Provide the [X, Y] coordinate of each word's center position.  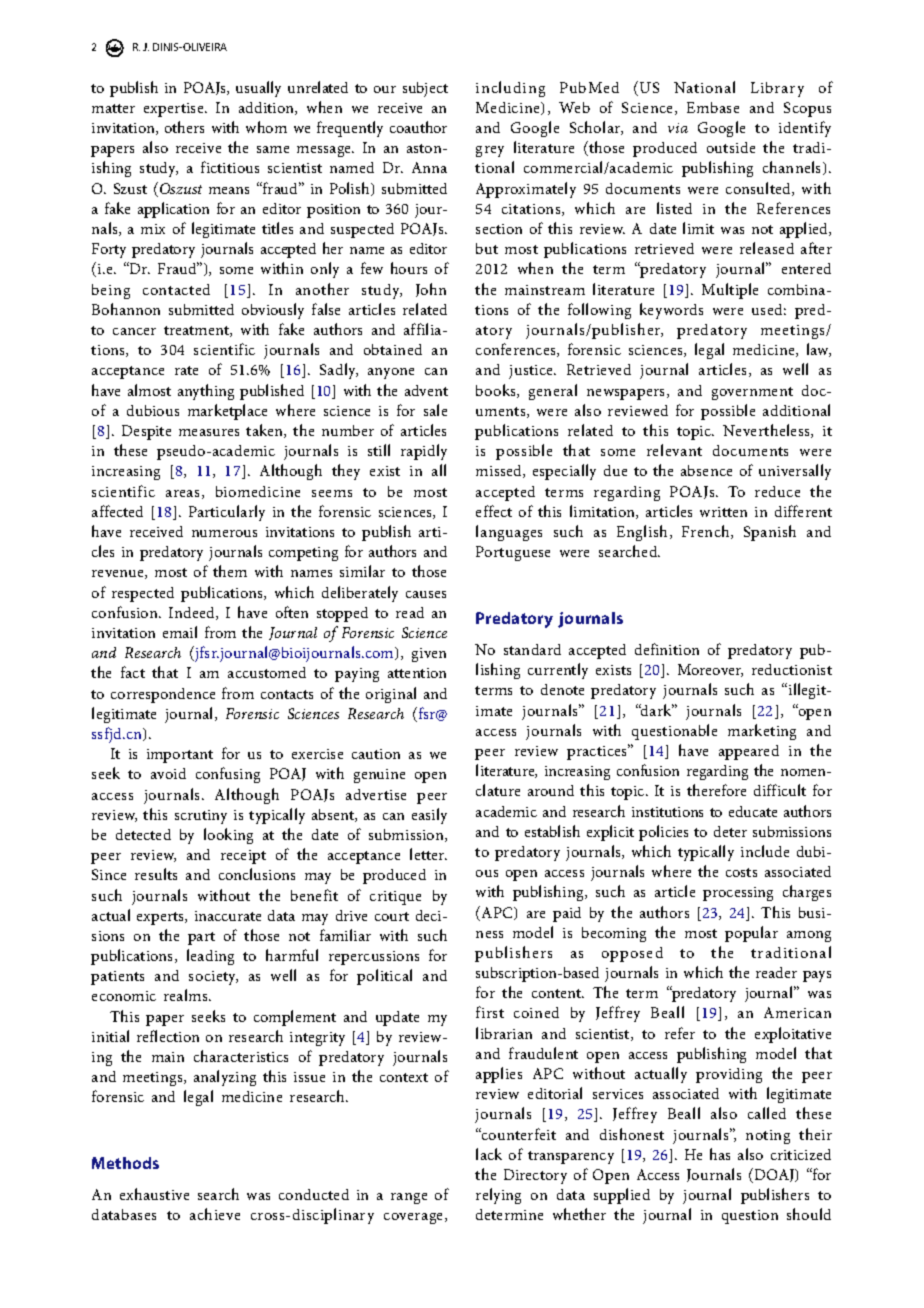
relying [498, 1196]
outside [731, 147]
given [429, 655]
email [180, 632]
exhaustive [154, 1194]
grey [490, 151]
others [184, 127]
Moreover [710, 670]
